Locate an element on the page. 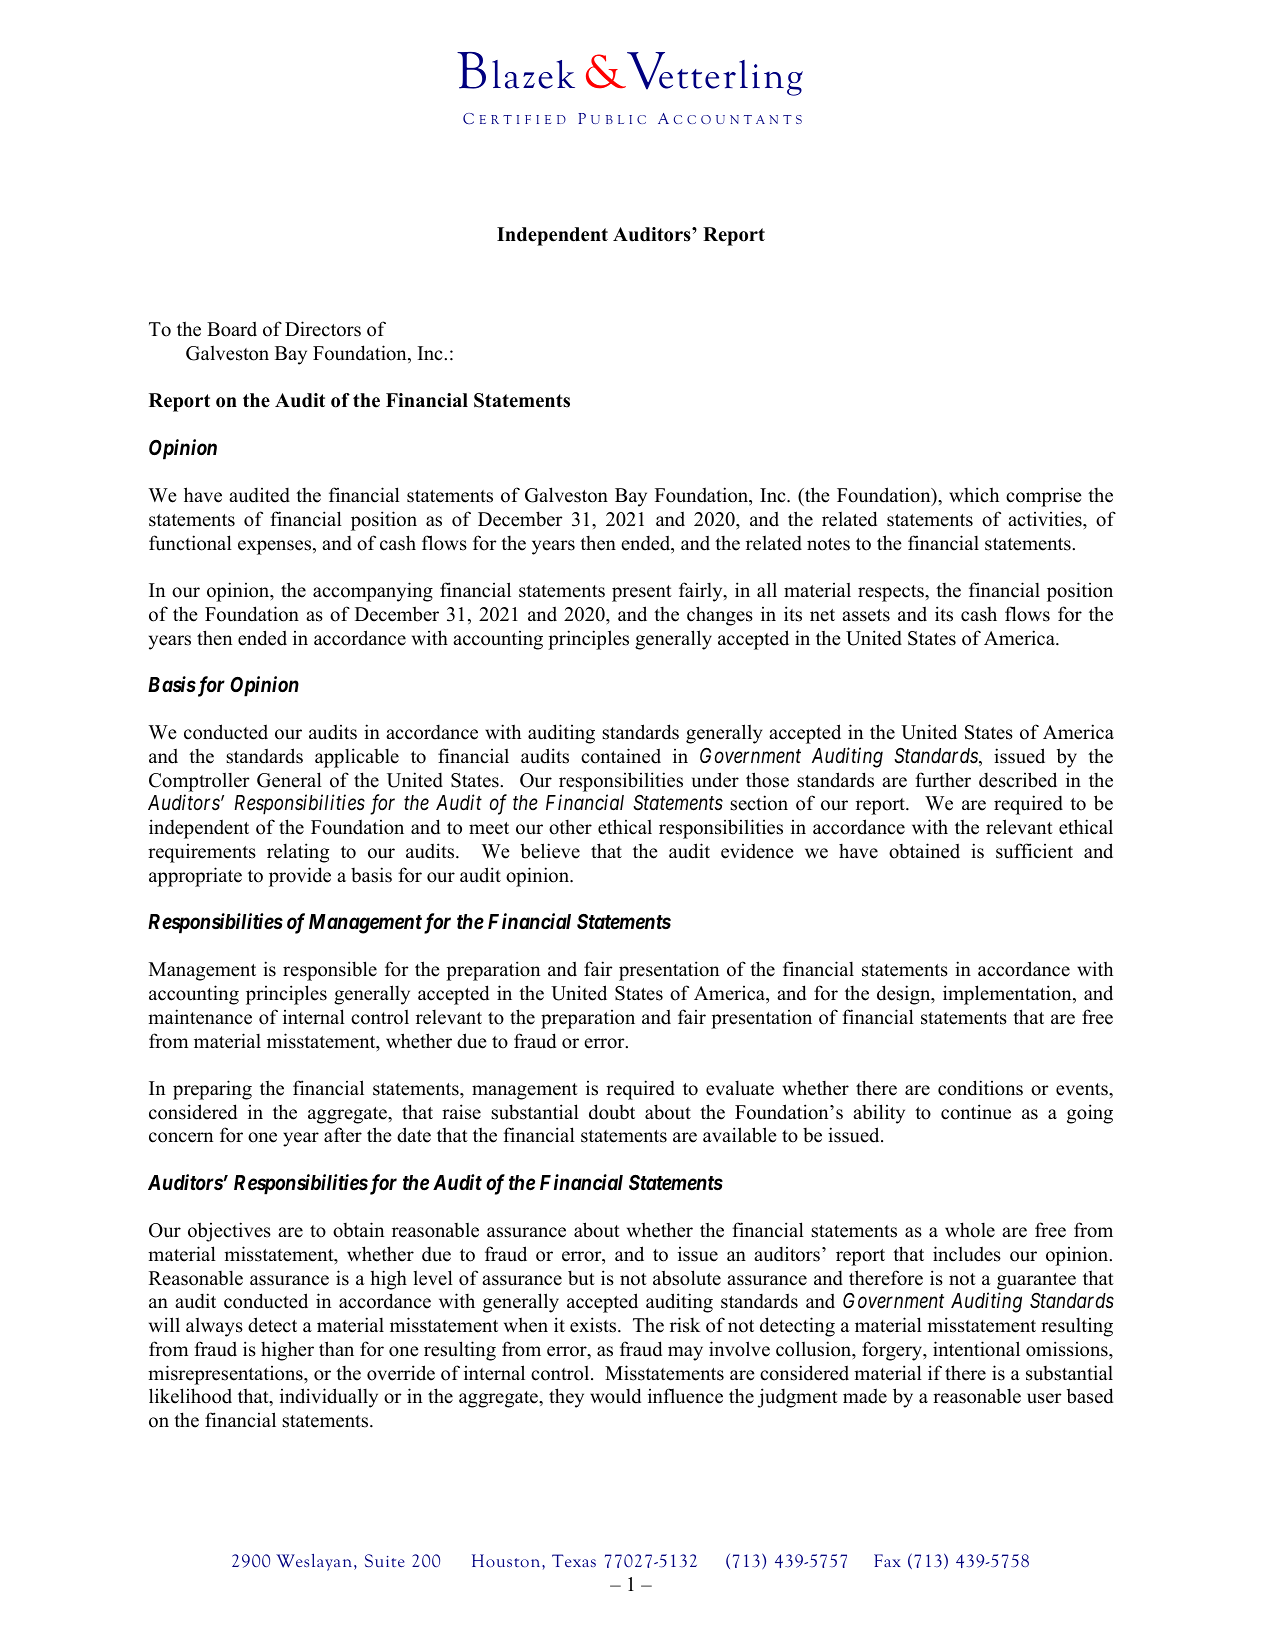 This page has height=1633, width=1262. objectives is located at coordinates (229, 1232).
